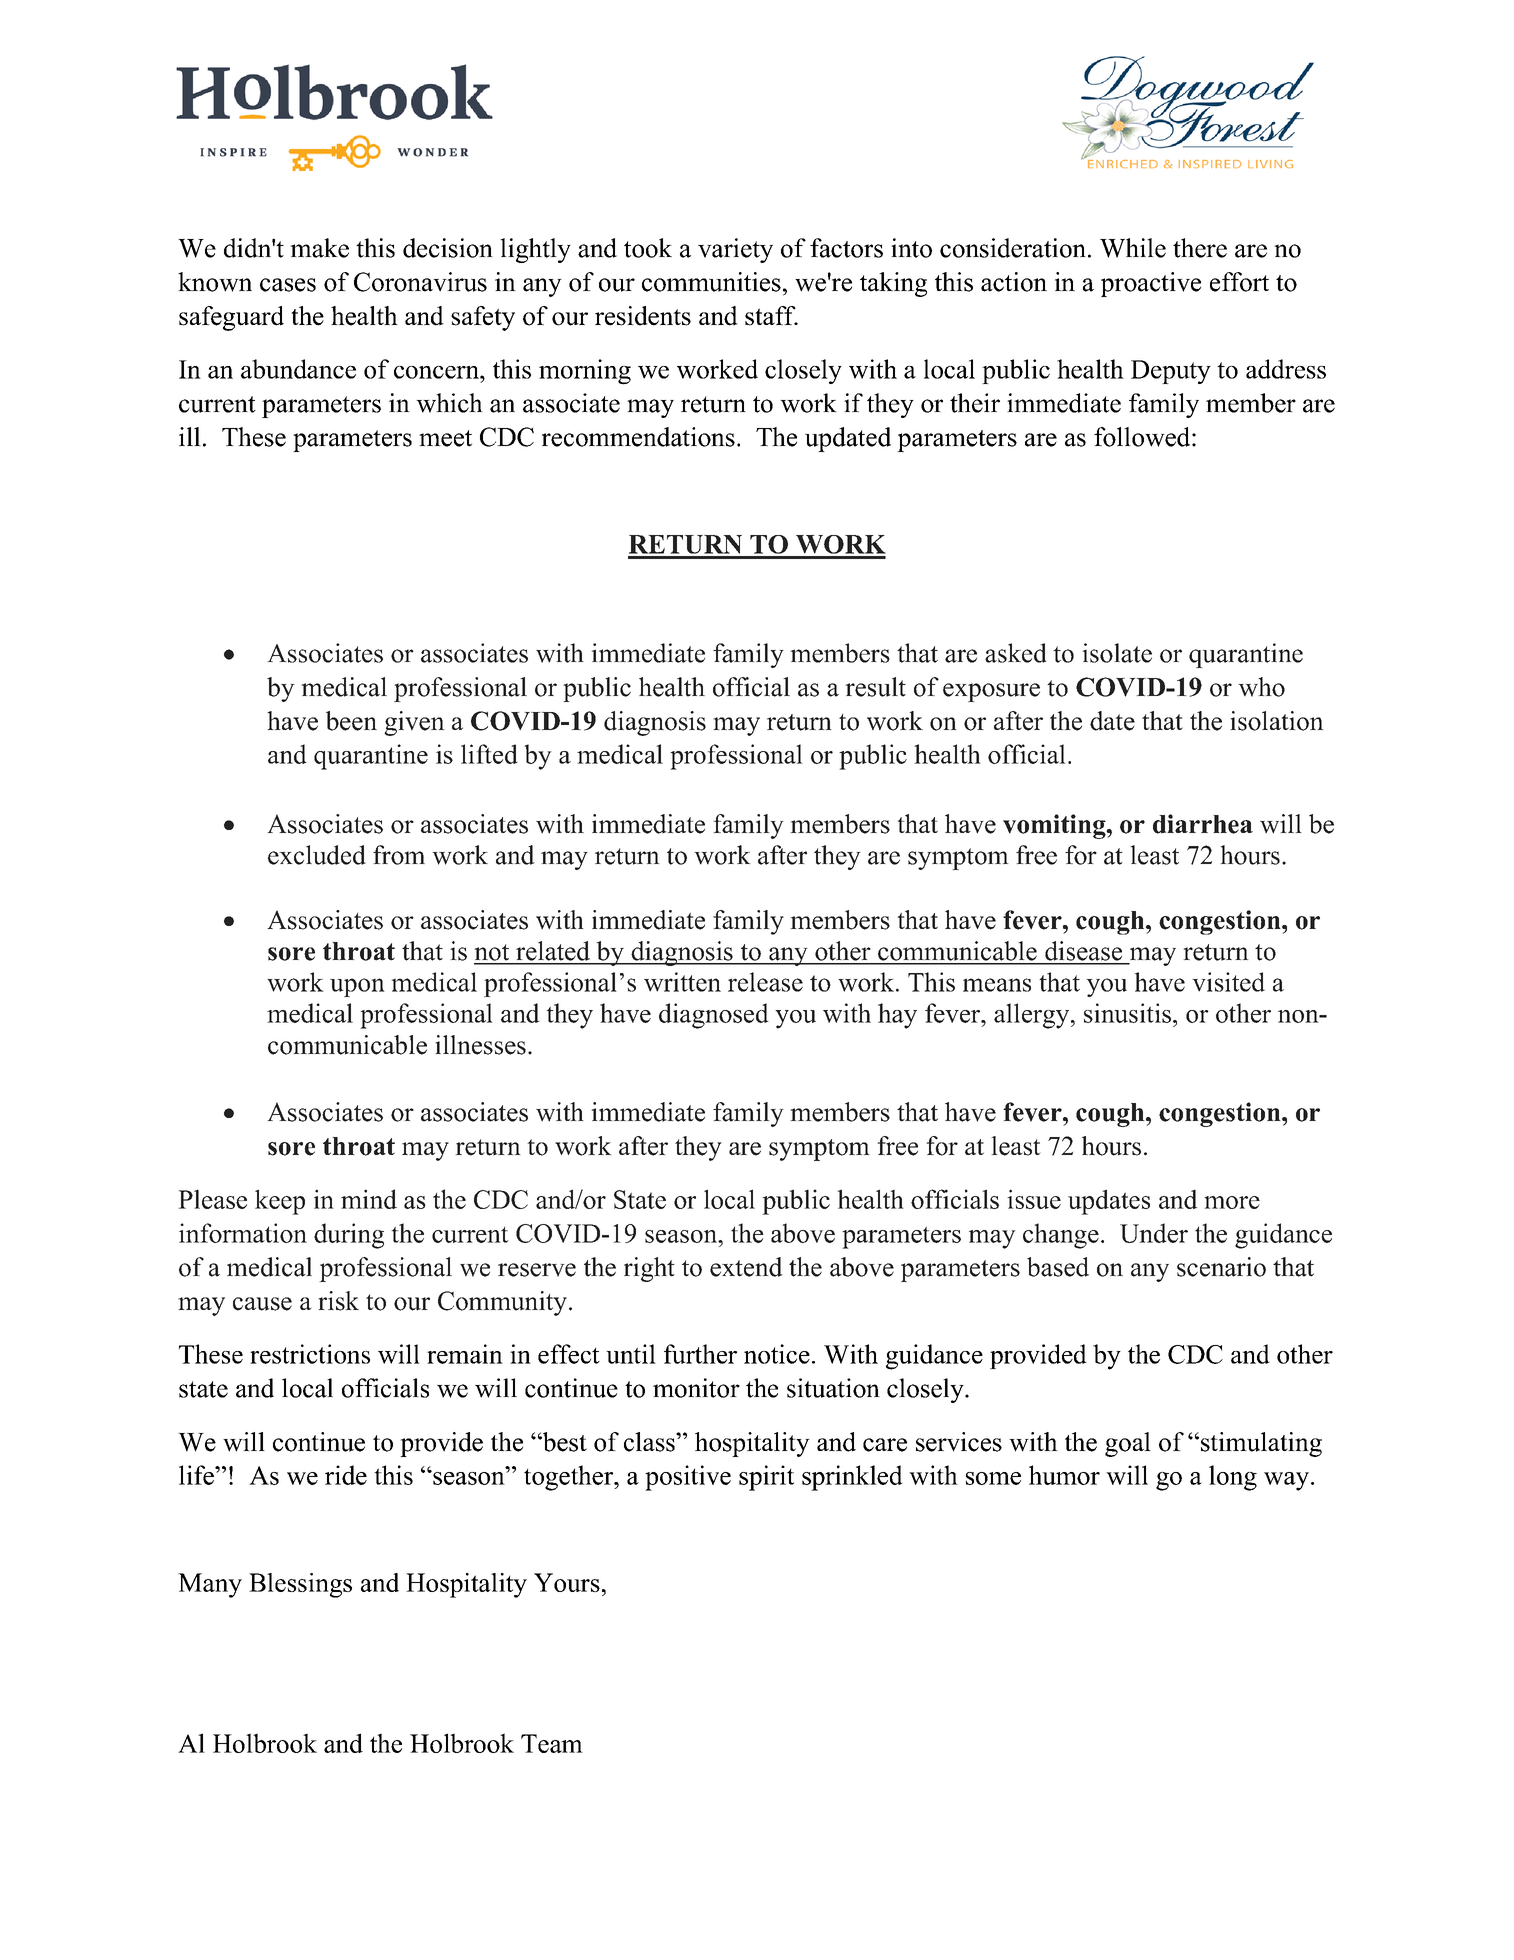 The image size is (1514, 1960). Describe the element at coordinates (357, 987) in the page. I see `upon` at that location.
